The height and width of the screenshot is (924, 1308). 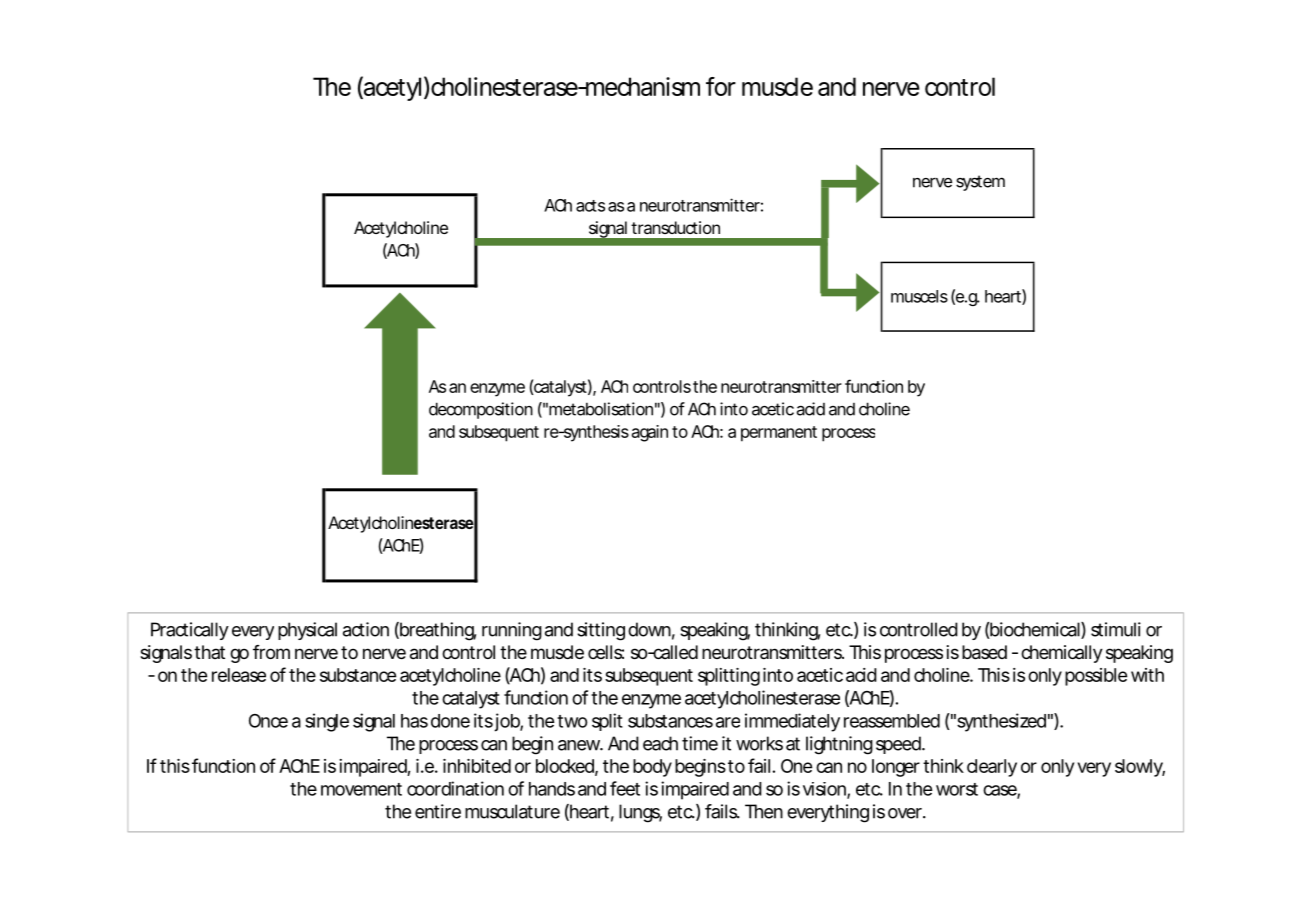 I want to click on system, so click(x=980, y=183).
